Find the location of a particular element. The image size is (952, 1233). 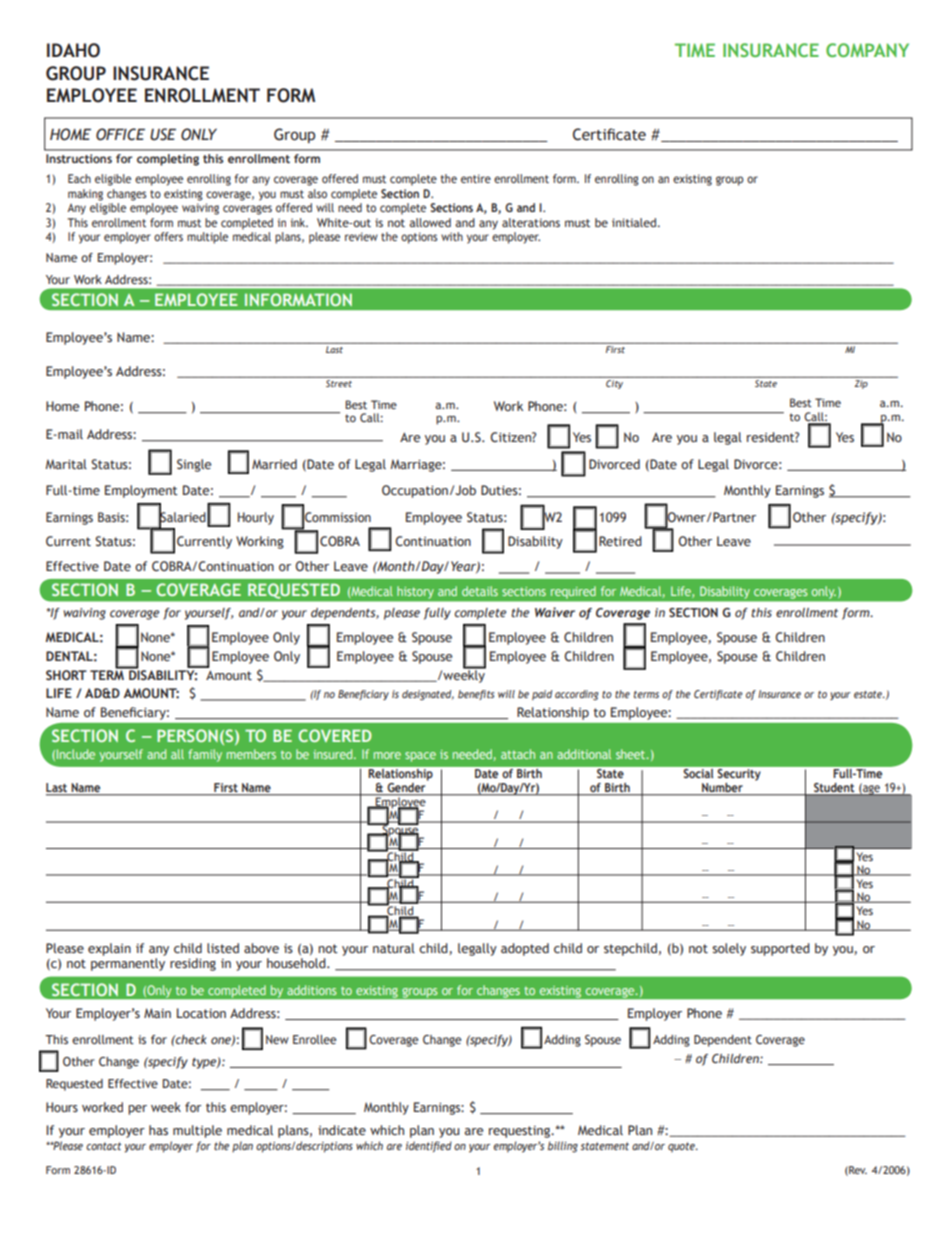

SHORT is located at coordinates (66, 675).
